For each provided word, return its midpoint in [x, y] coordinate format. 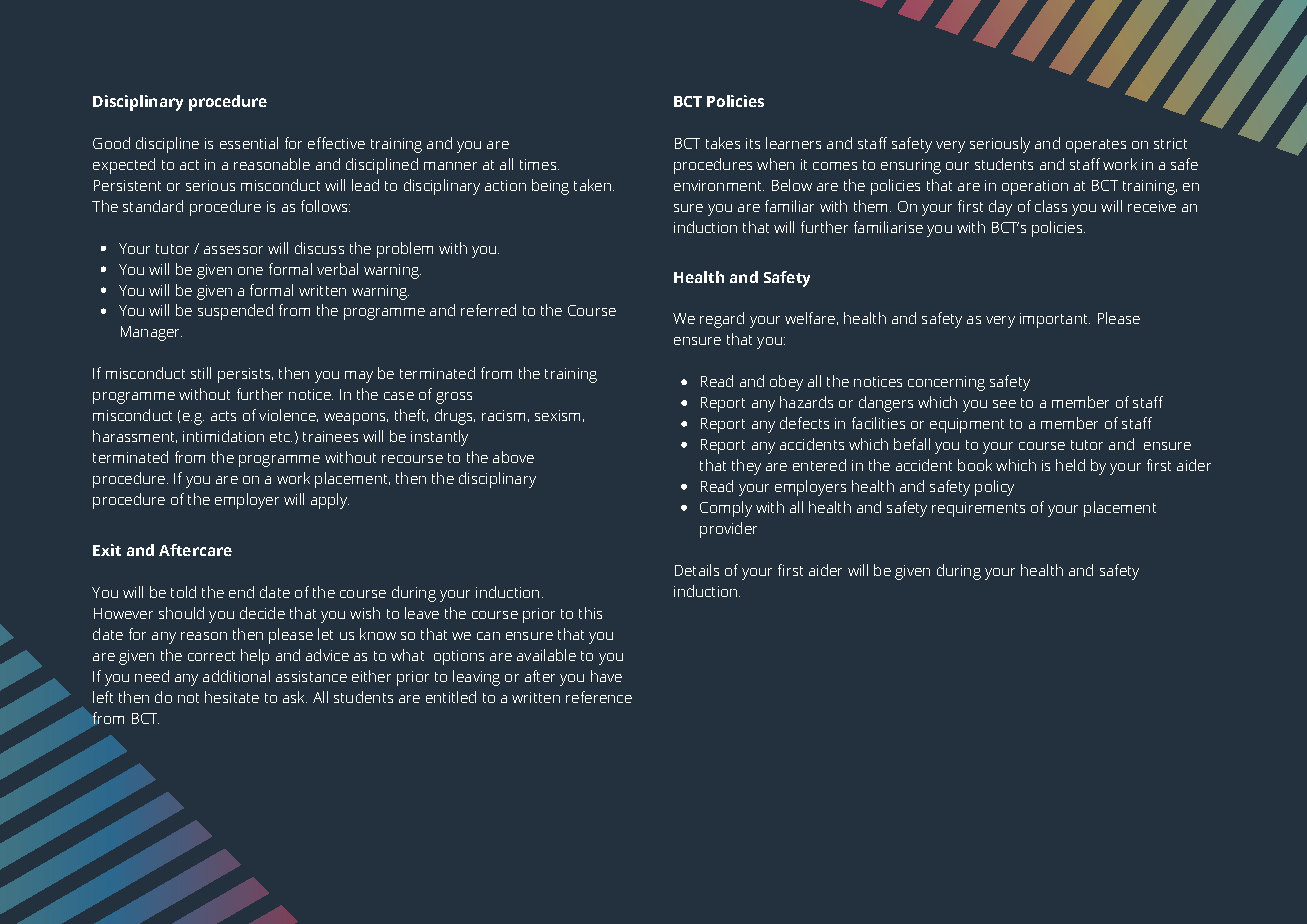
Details [697, 570]
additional [236, 676]
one [250, 271]
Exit [107, 550]
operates [1096, 146]
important [1055, 320]
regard [722, 320]
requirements [978, 509]
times [539, 164]
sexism [557, 415]
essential [249, 143]
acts [223, 416]
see [1004, 404]
